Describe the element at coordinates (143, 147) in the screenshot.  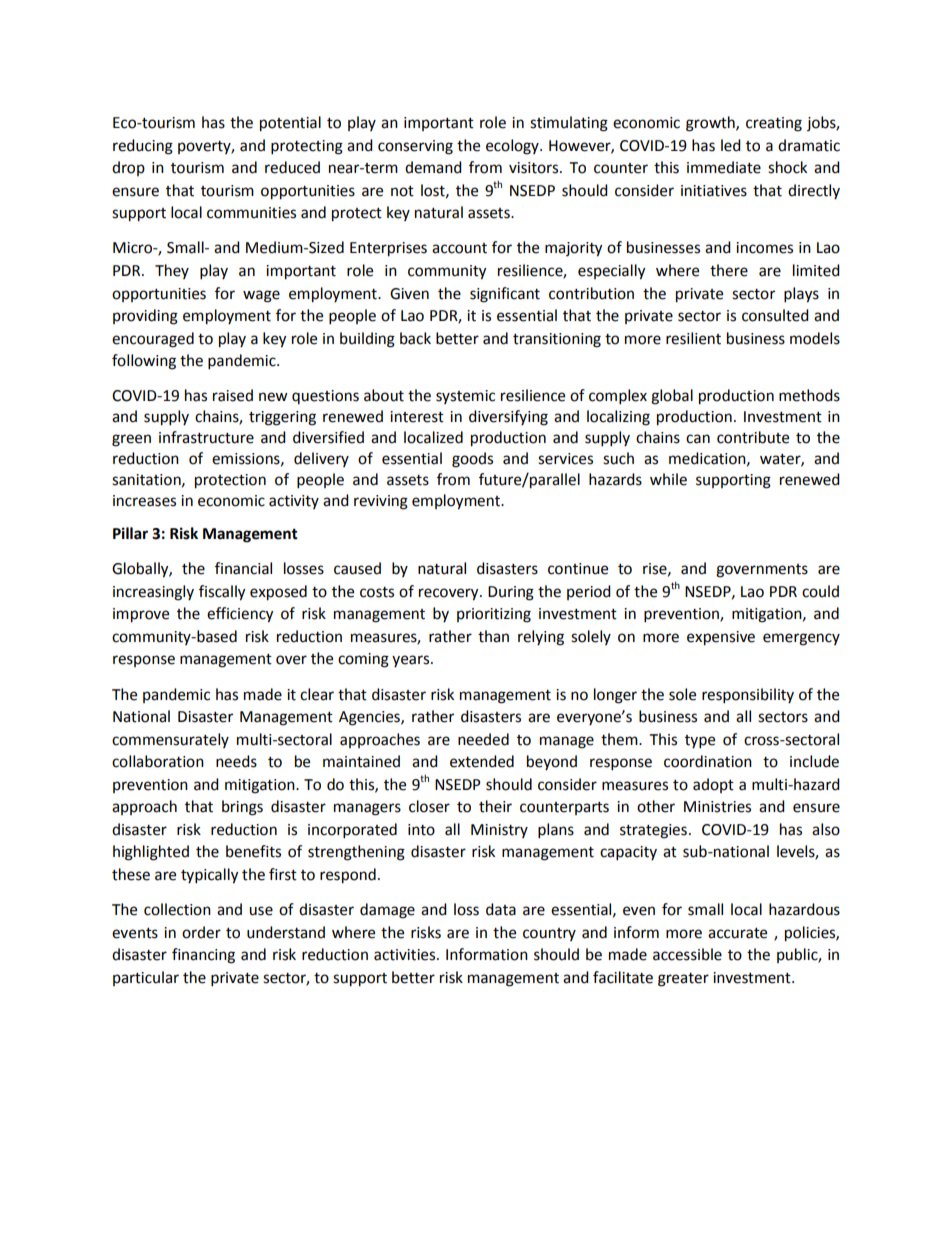
I see `reducing` at that location.
